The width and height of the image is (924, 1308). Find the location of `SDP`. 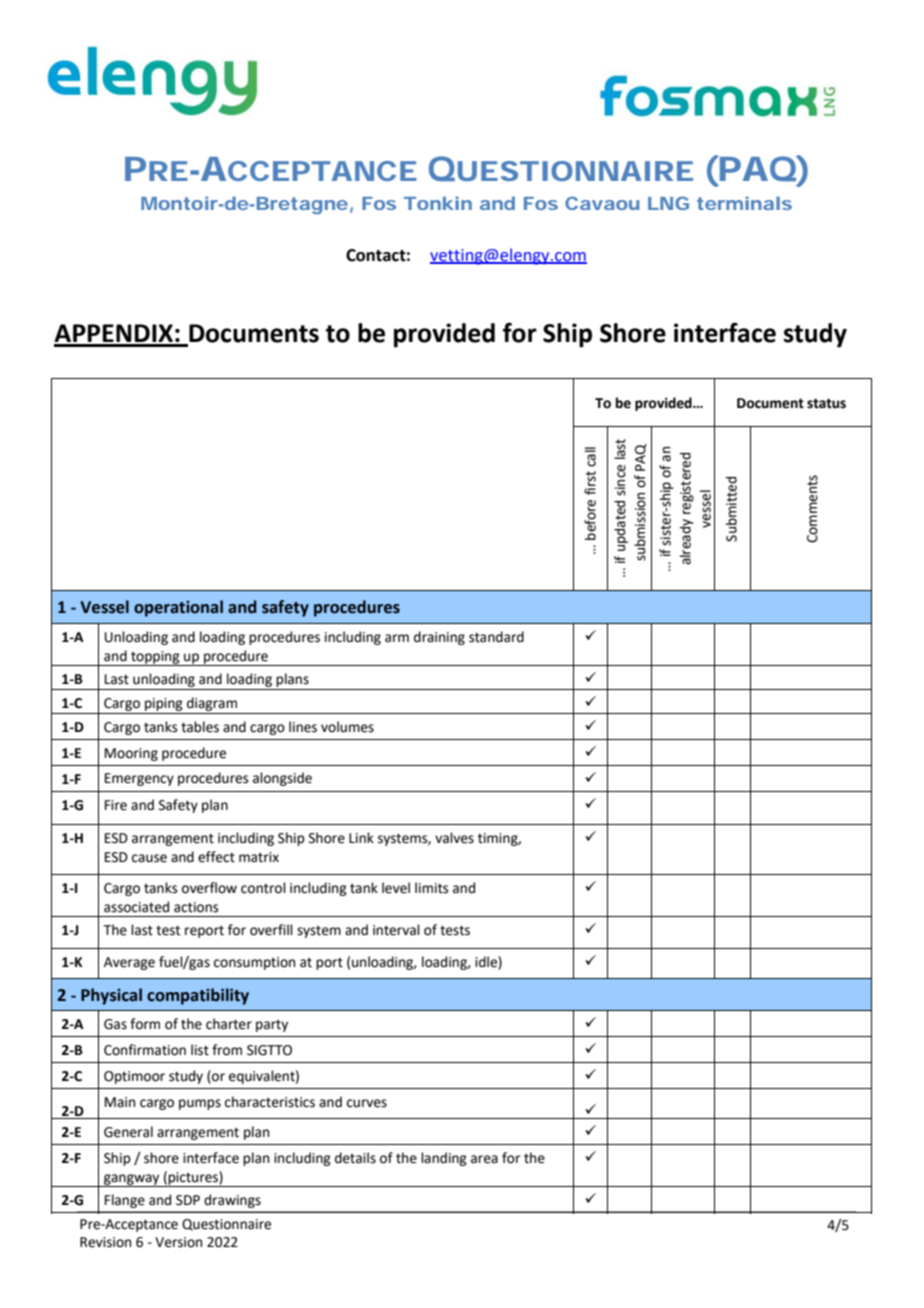

SDP is located at coordinates (188, 1200).
